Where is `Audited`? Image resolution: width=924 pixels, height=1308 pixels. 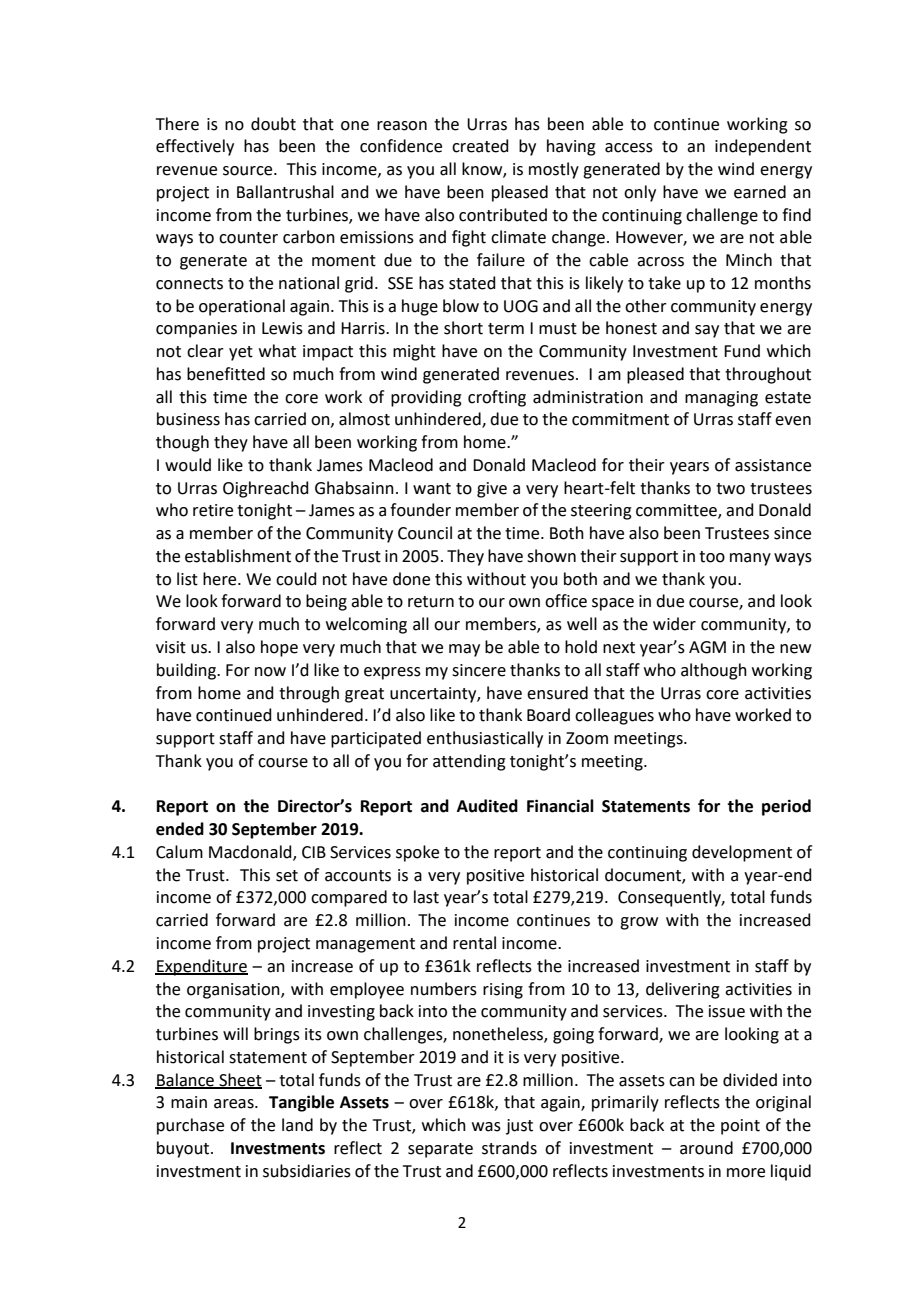 Audited is located at coordinates (487, 806).
